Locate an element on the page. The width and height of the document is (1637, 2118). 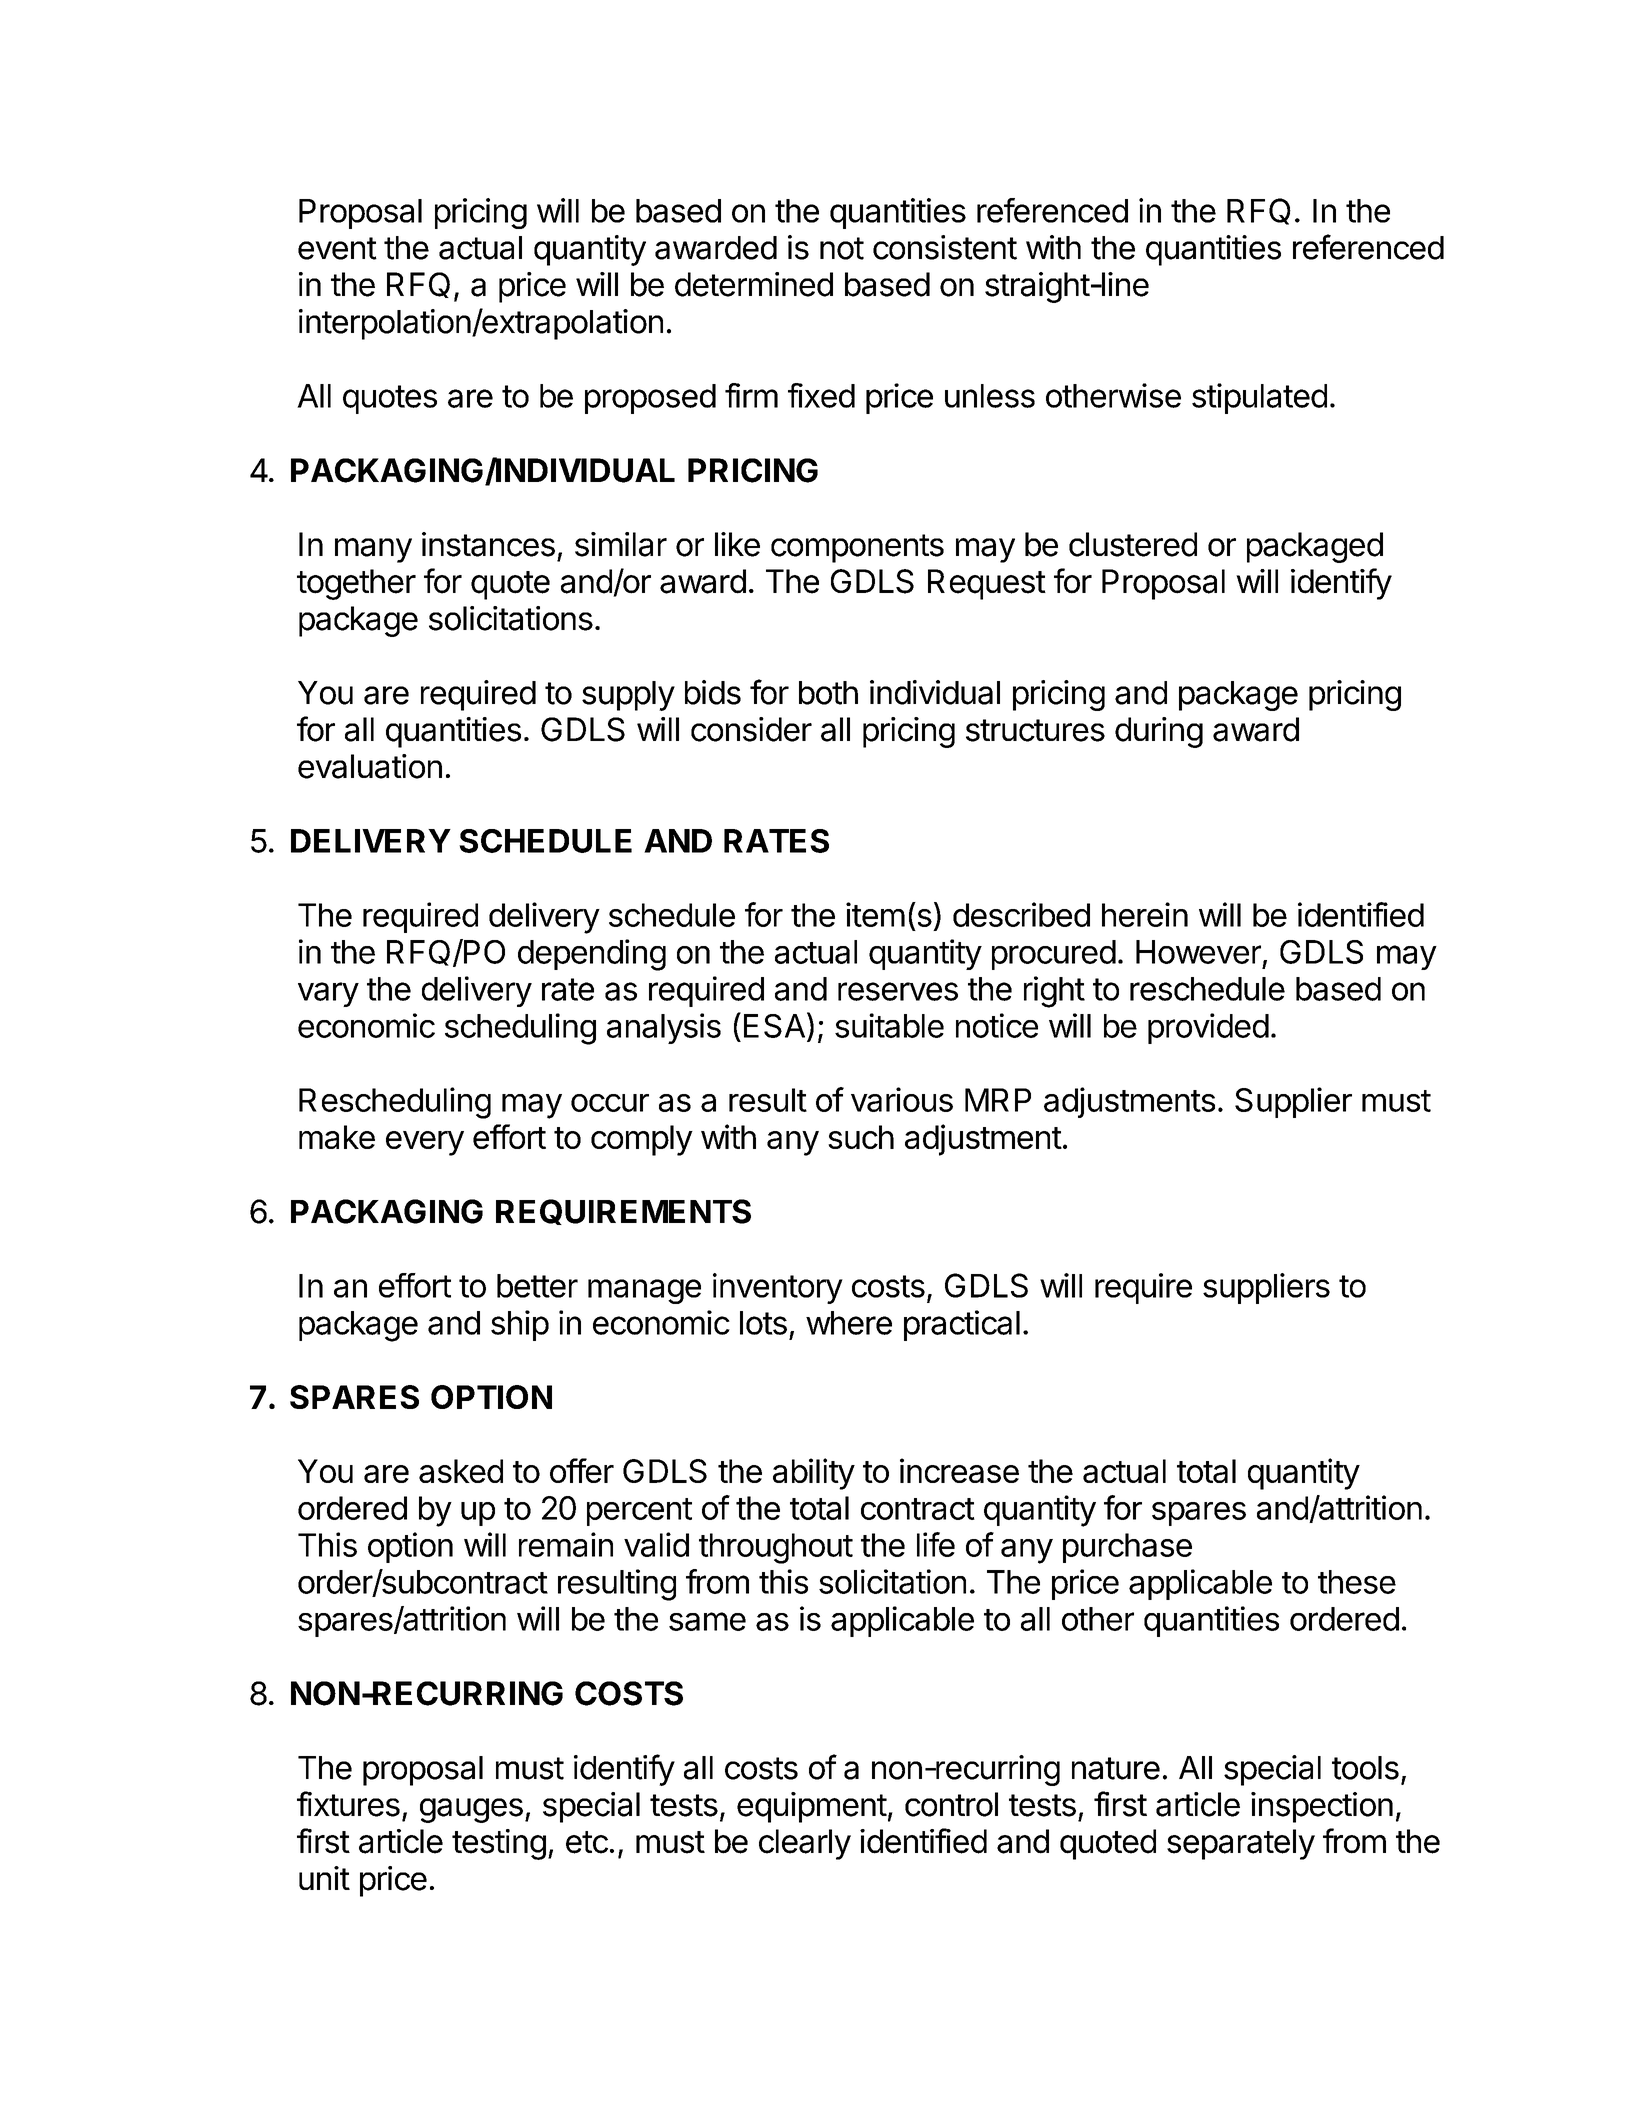
gauges is located at coordinates (471, 1810).
